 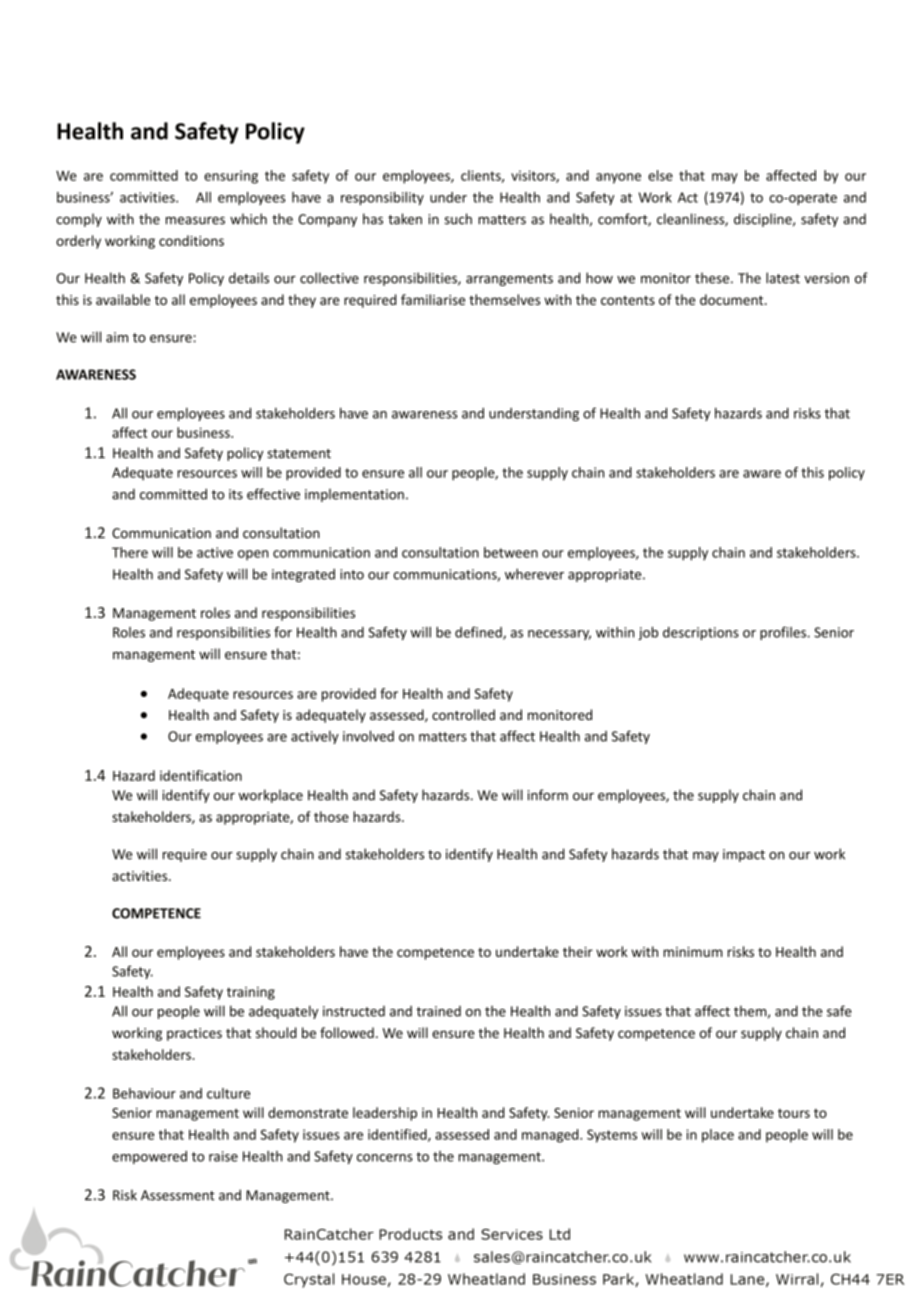 What do you see at coordinates (660, 175) in the screenshot?
I see `else` at bounding box center [660, 175].
